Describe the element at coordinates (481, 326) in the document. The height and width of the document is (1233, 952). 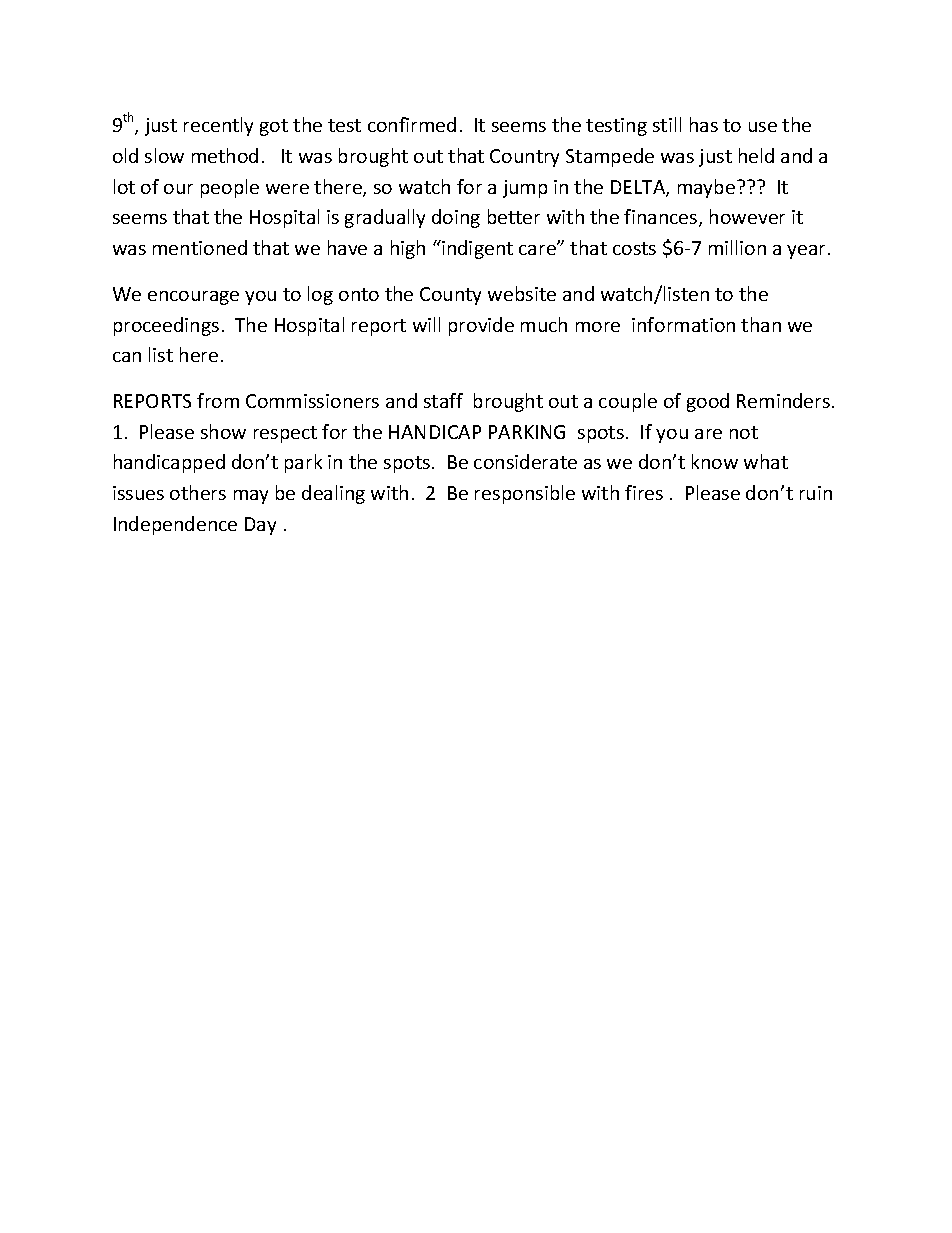
I see `provide` at that location.
